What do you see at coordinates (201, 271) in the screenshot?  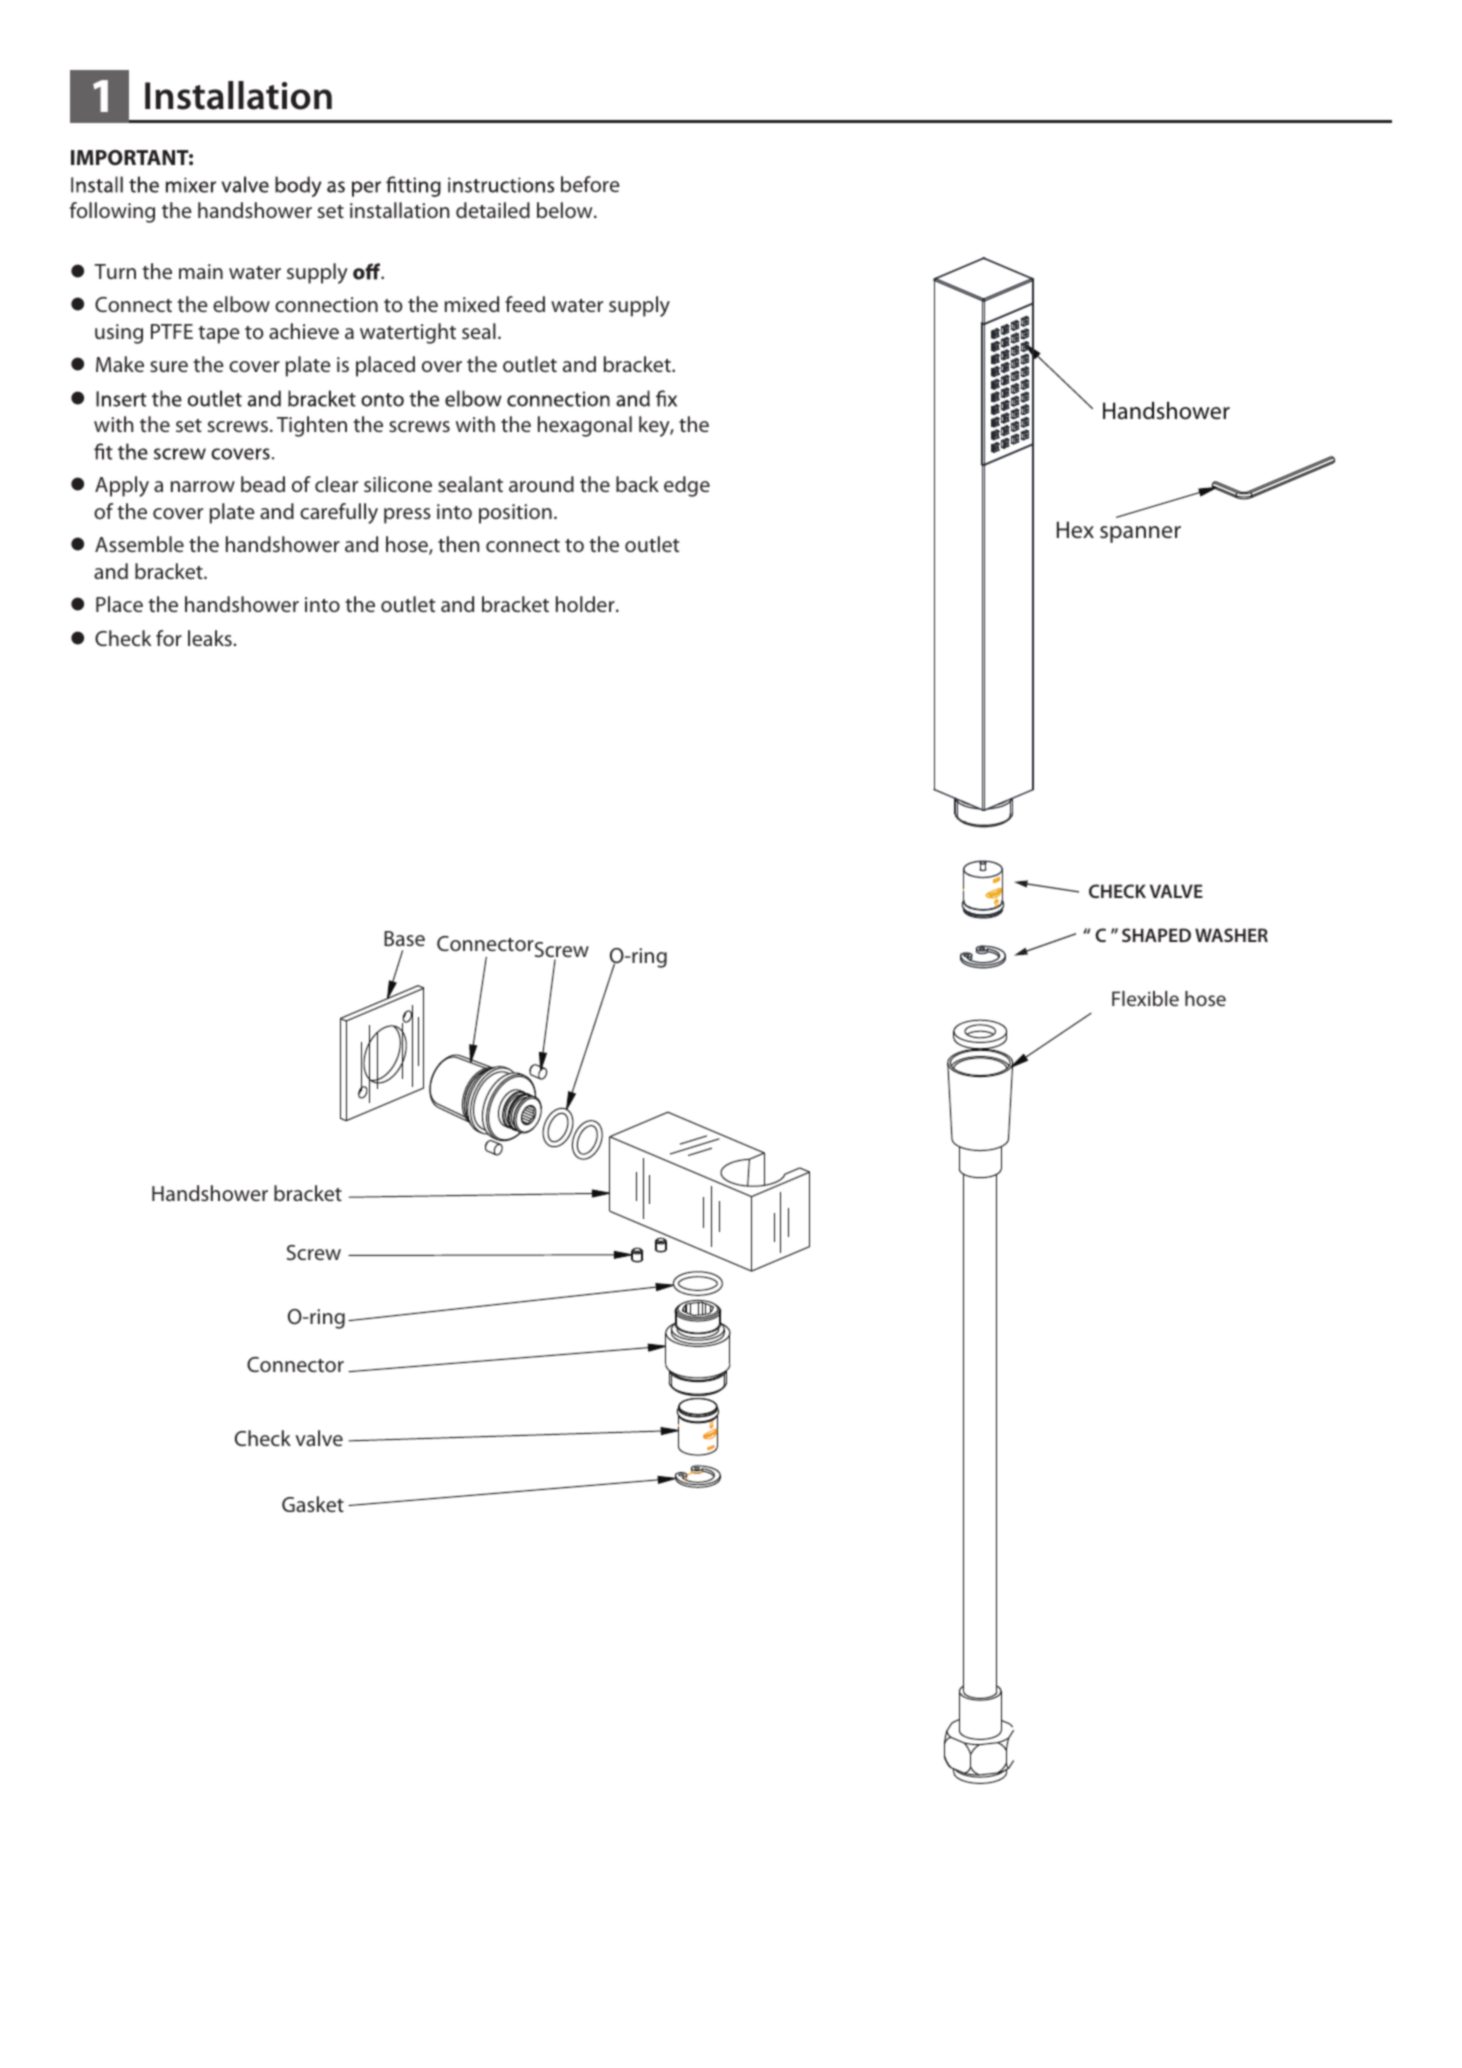 I see `main` at bounding box center [201, 271].
